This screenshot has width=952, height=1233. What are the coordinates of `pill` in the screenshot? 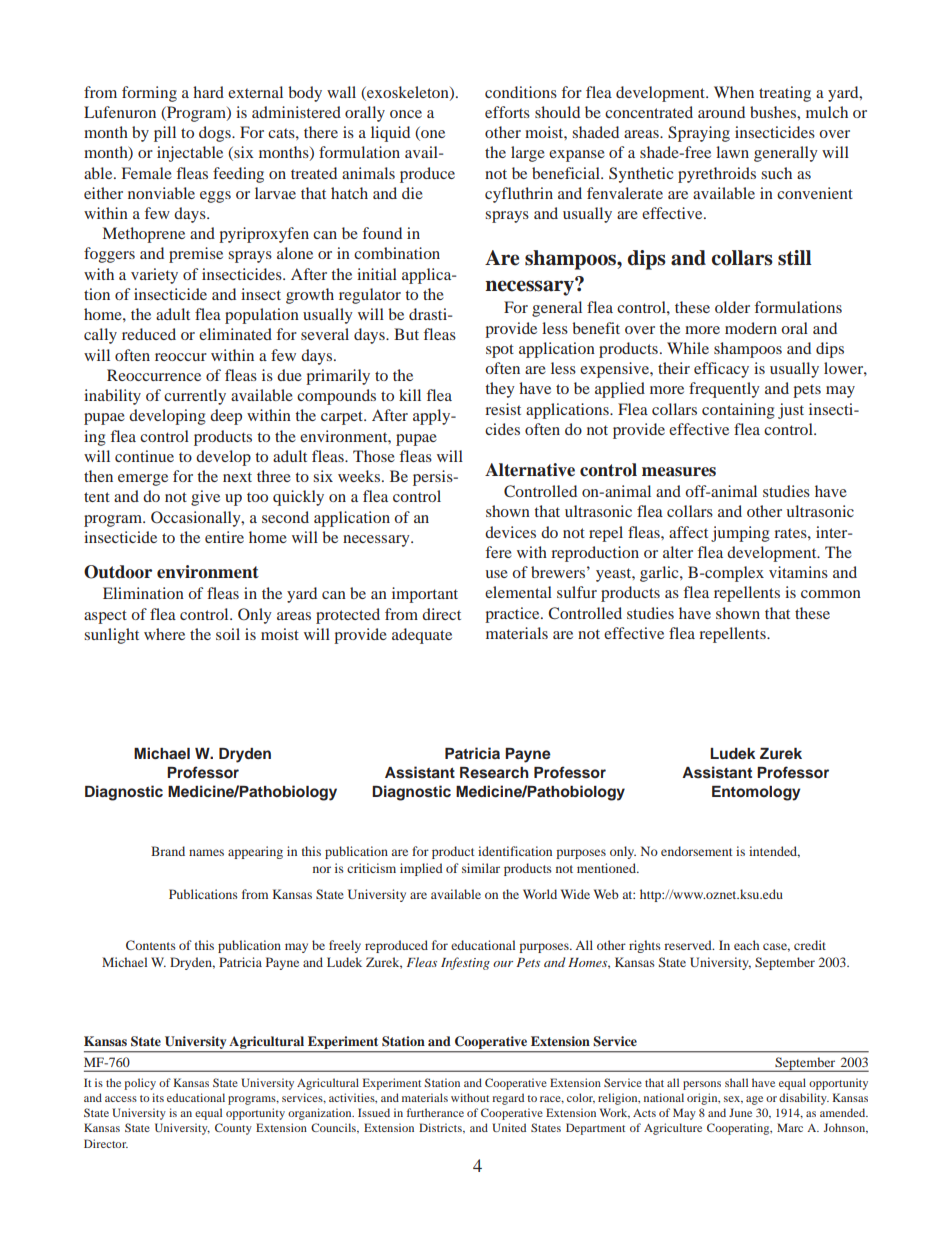 It's located at (165, 134).
